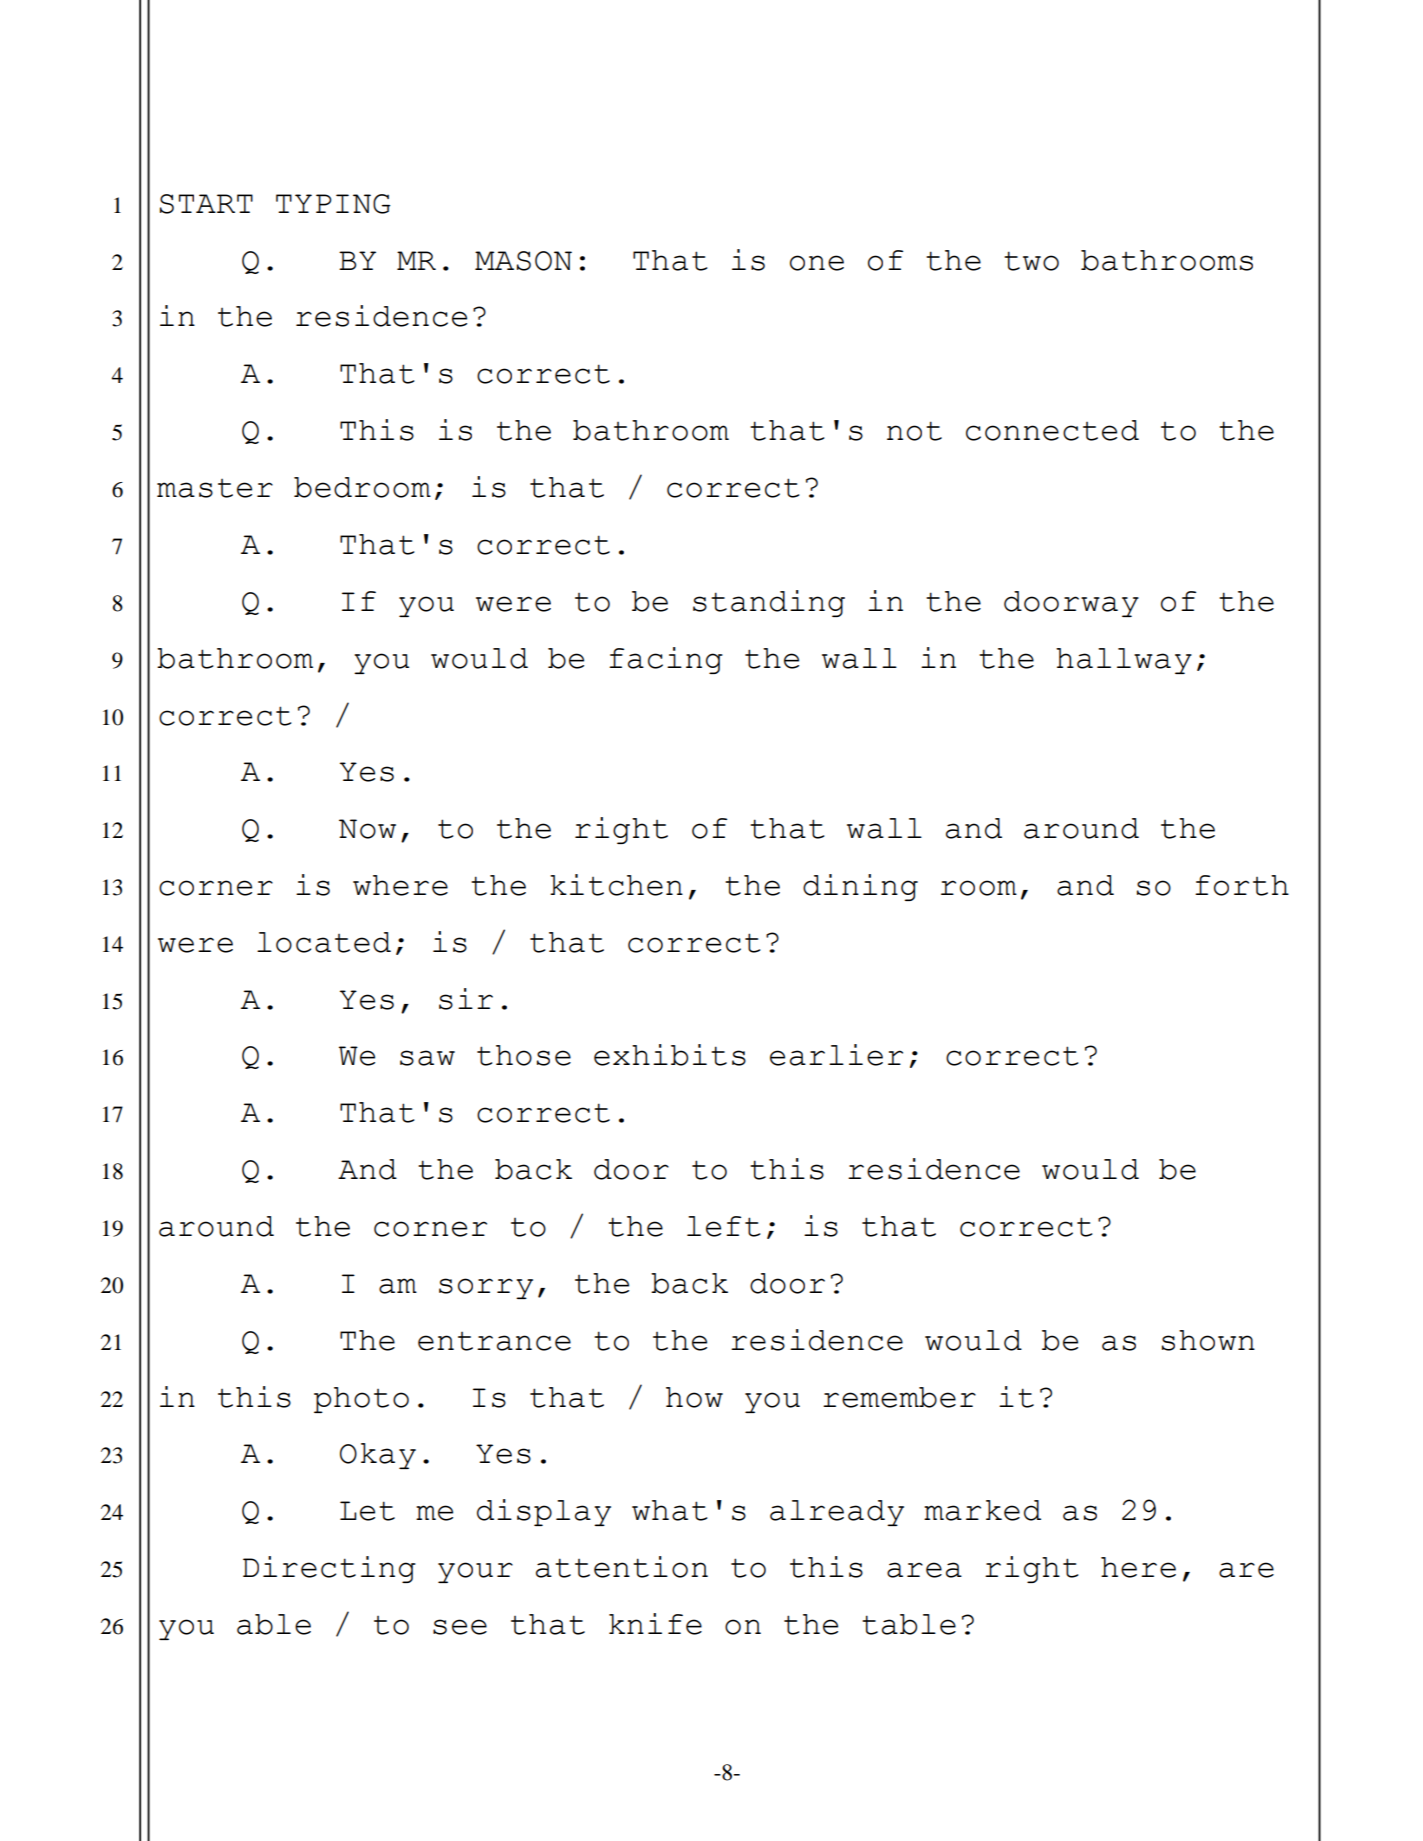 This image has width=1423, height=1841. Describe the element at coordinates (333, 204) in the image. I see `TYPING` at that location.
